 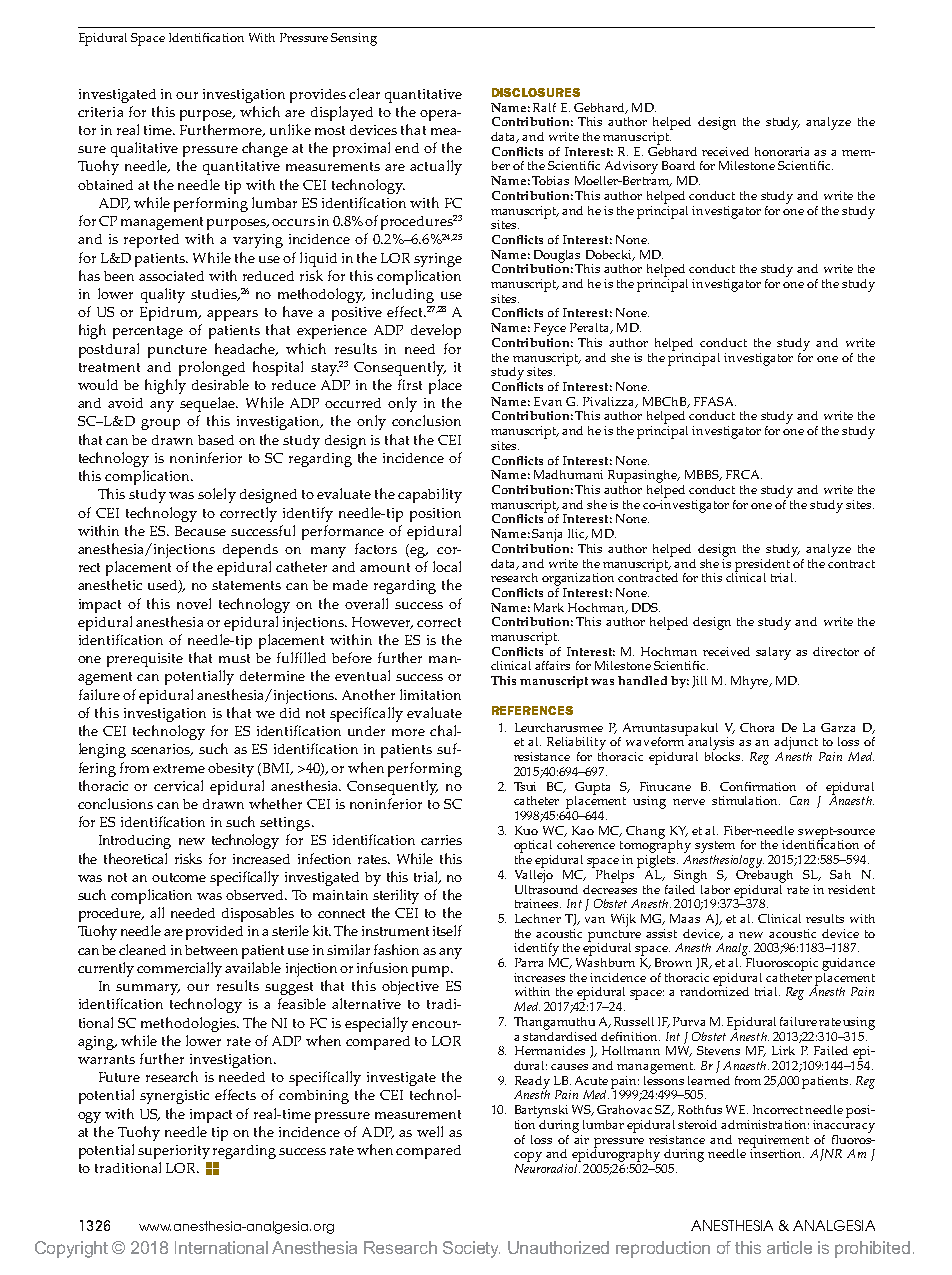 I want to click on Board, so click(x=678, y=165).
